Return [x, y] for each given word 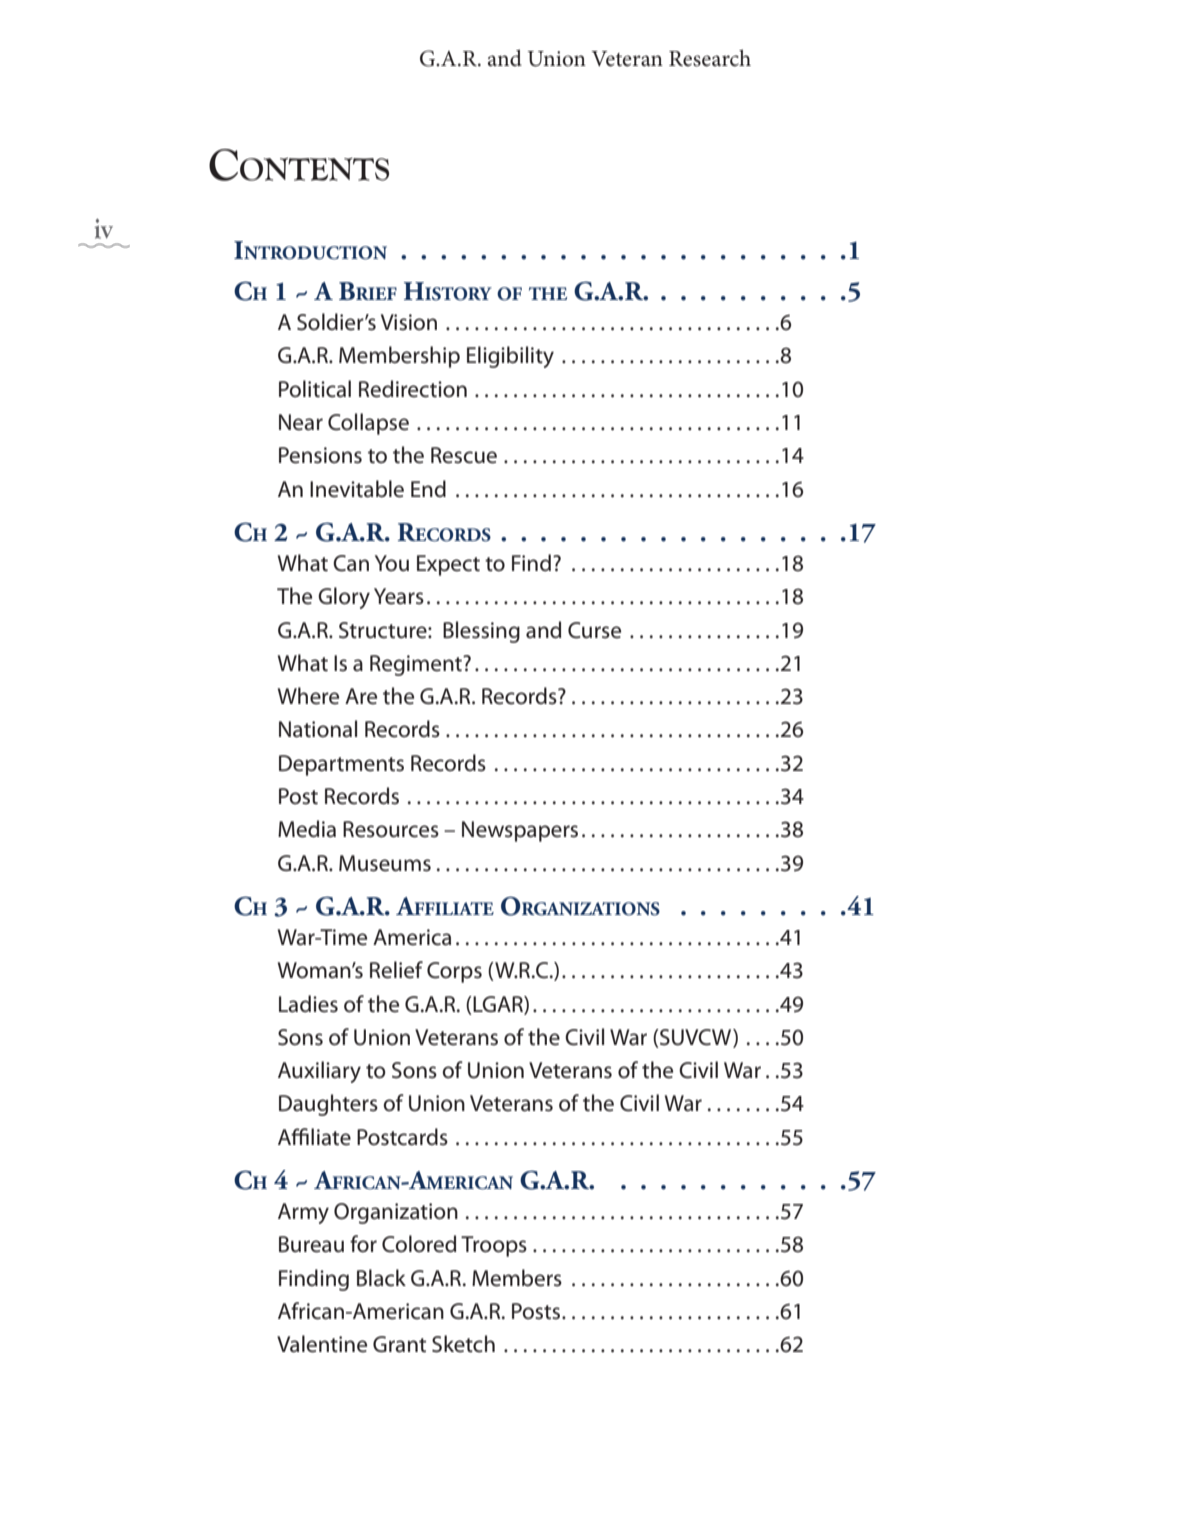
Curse [594, 630]
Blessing [481, 632]
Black [381, 1278]
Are [361, 696]
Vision [409, 322]
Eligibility [510, 357]
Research [710, 58]
